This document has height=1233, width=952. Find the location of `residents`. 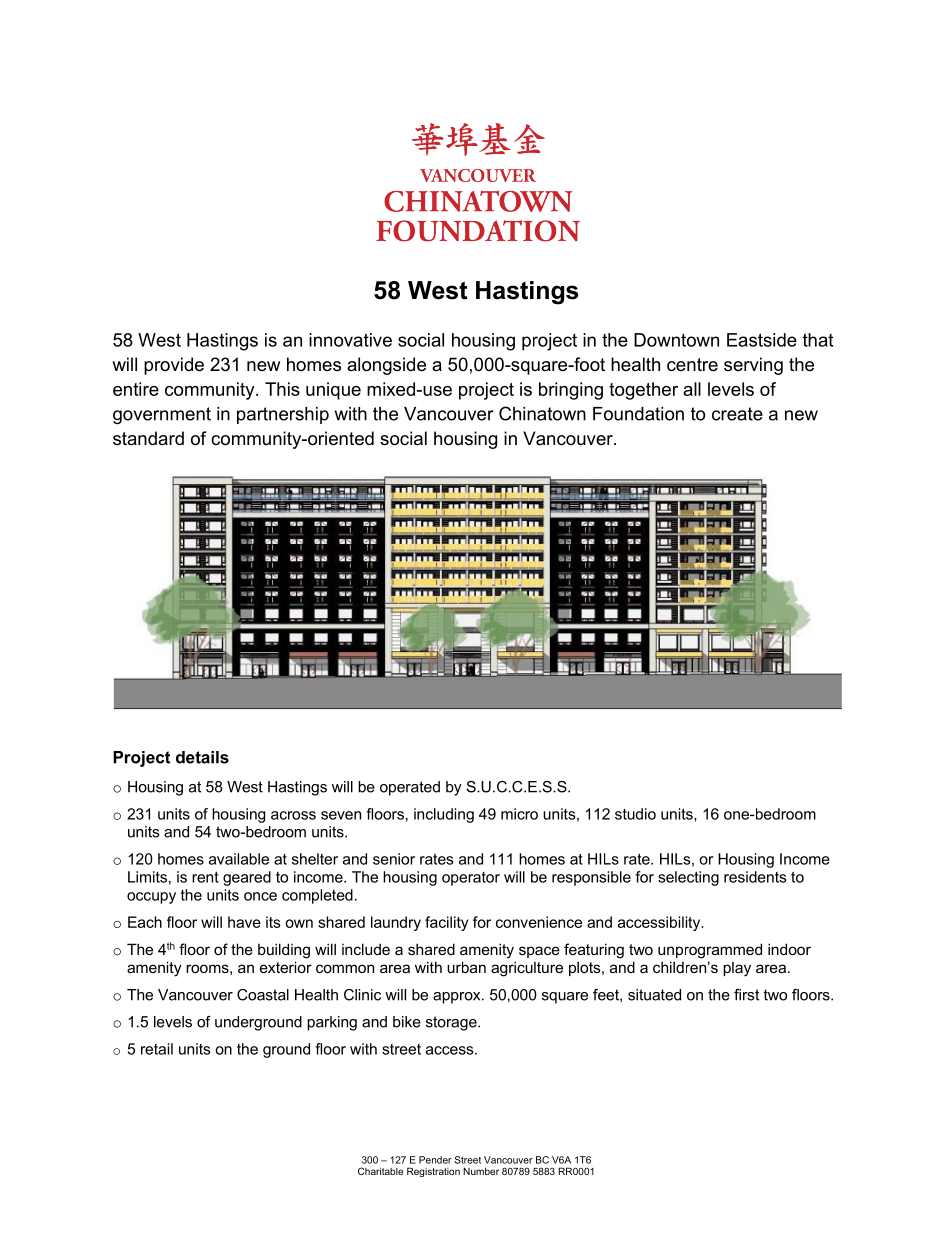

residents is located at coordinates (755, 877).
